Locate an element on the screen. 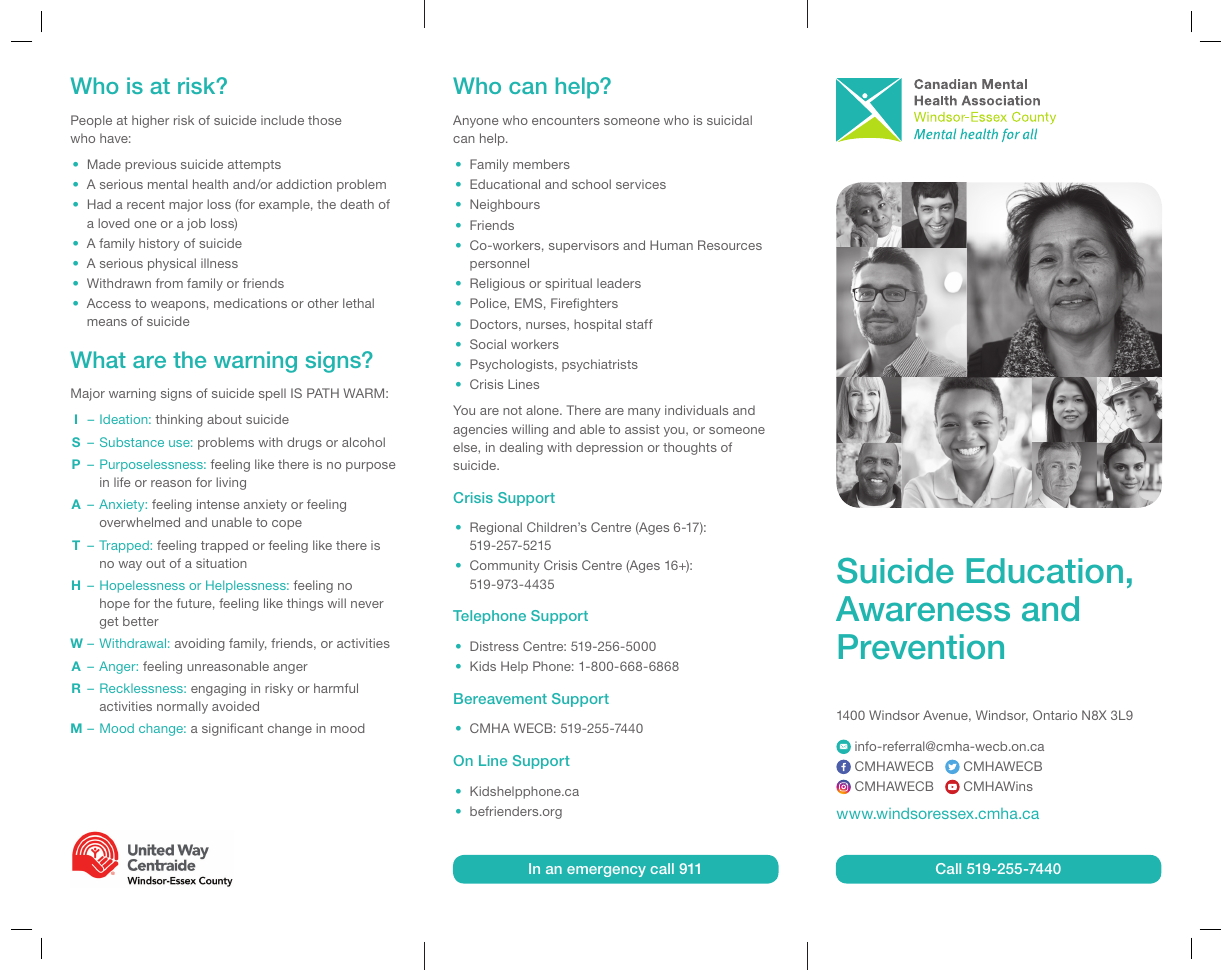 The height and width of the screenshot is (970, 1232). Ontario is located at coordinates (1055, 715).
